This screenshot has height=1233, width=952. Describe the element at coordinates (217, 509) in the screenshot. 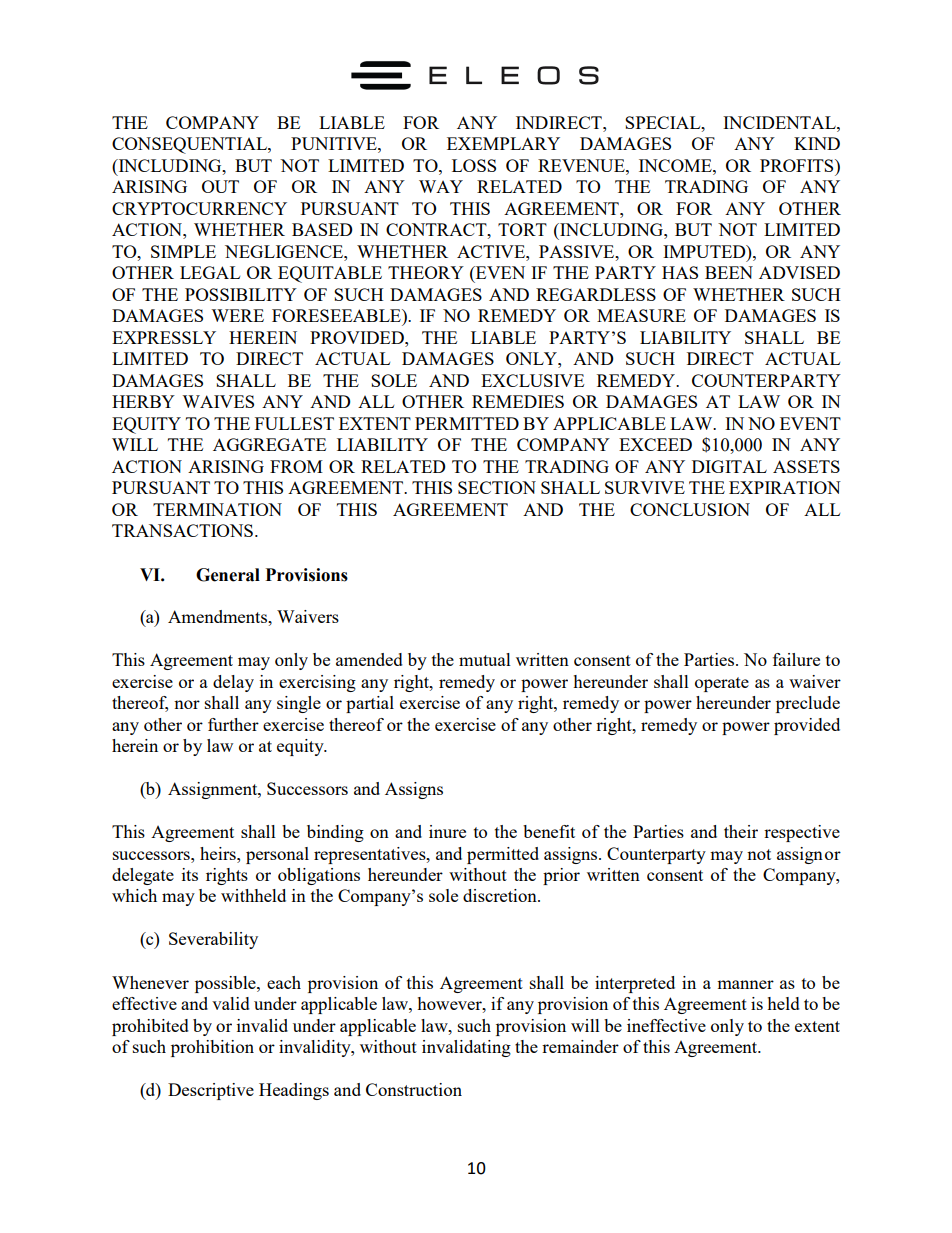

I see `TERMINATION` at that location.
